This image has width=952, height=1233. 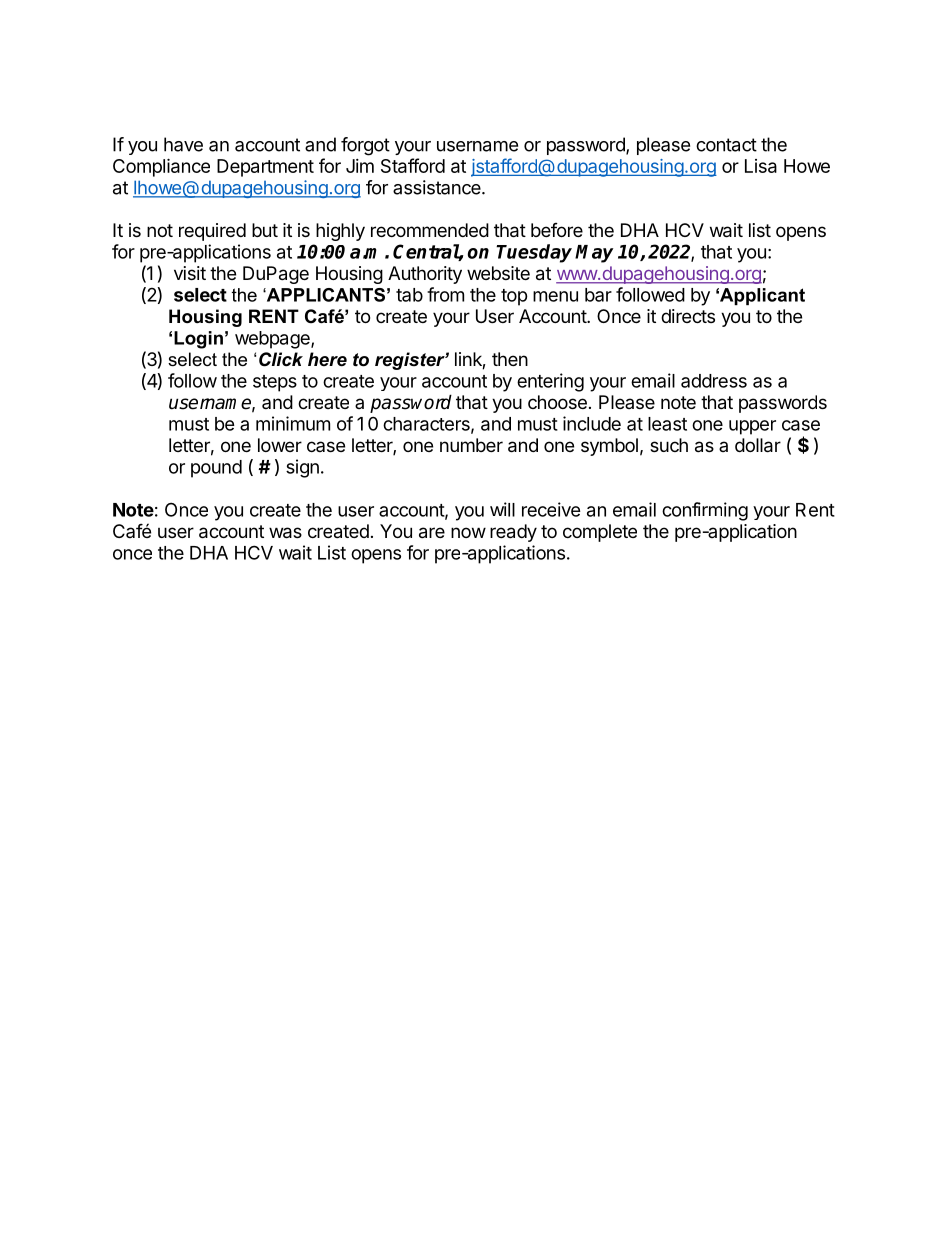 What do you see at coordinates (510, 359) in the image?
I see `then` at bounding box center [510, 359].
